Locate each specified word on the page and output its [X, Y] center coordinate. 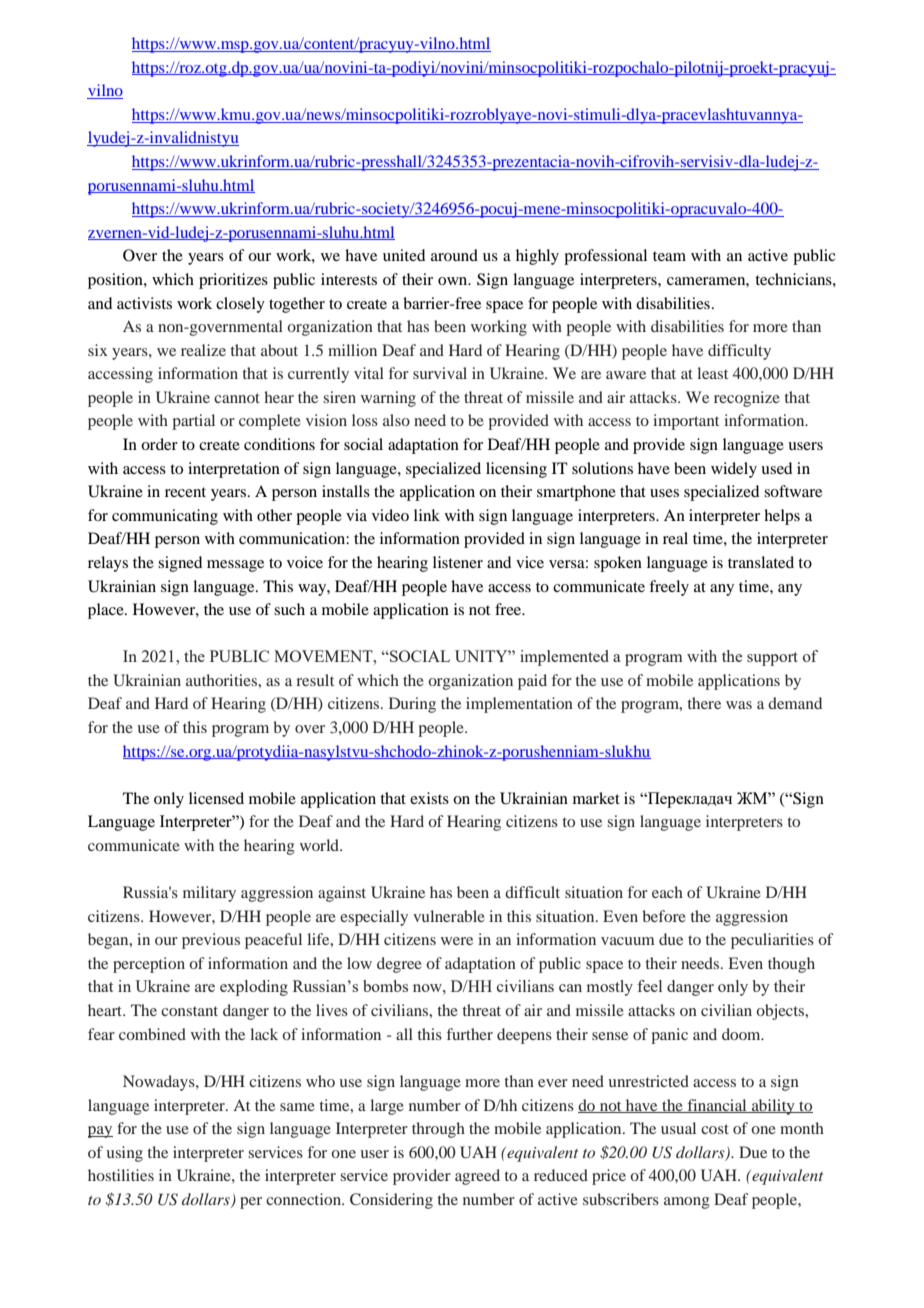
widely [734, 470]
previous [211, 941]
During [412, 705]
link [427, 515]
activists [144, 303]
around [454, 255]
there [704, 703]
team [669, 256]
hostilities [121, 1175]
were [457, 941]
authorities [222, 680]
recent [185, 492]
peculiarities [772, 941]
